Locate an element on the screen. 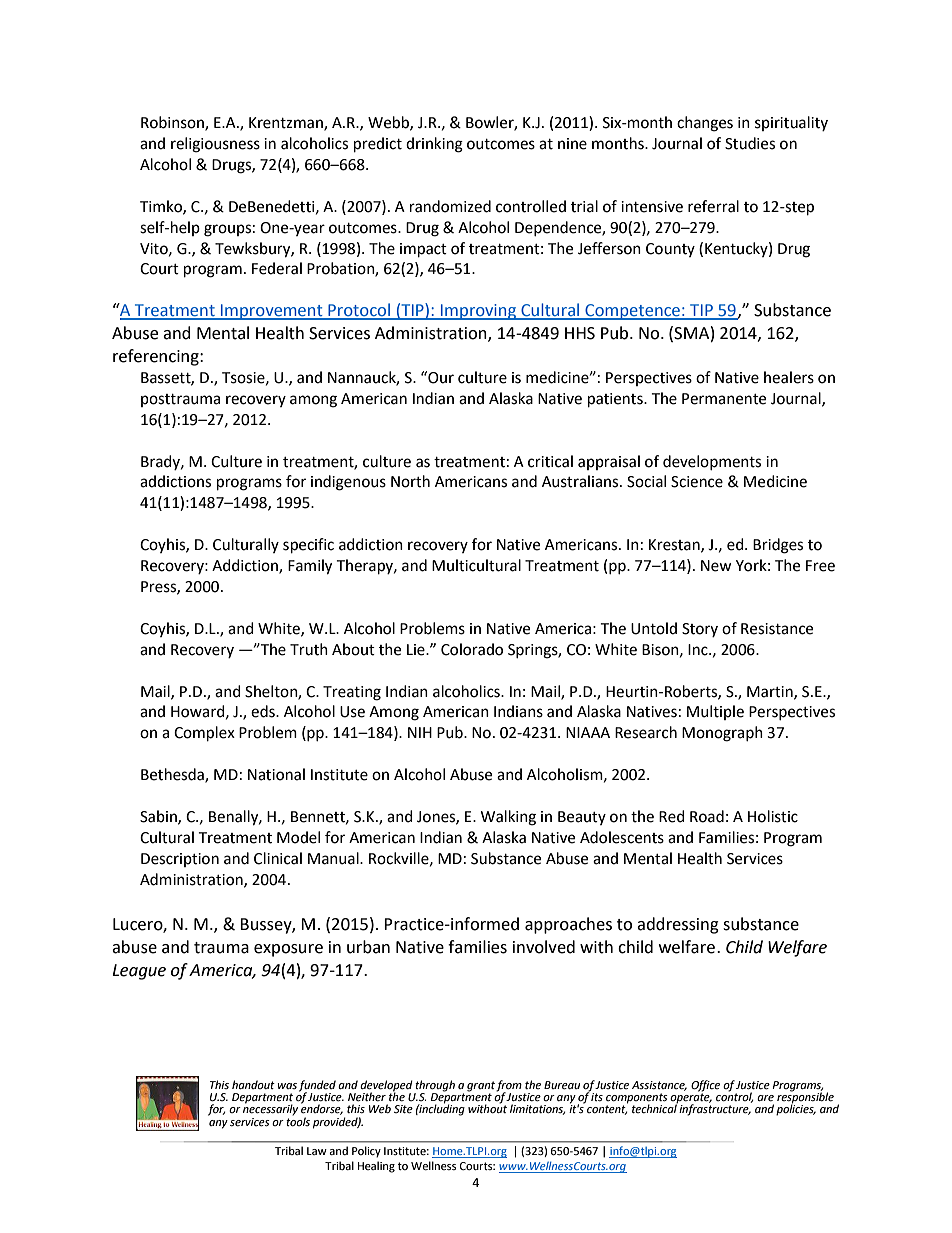  Colorado is located at coordinates (472, 649).
